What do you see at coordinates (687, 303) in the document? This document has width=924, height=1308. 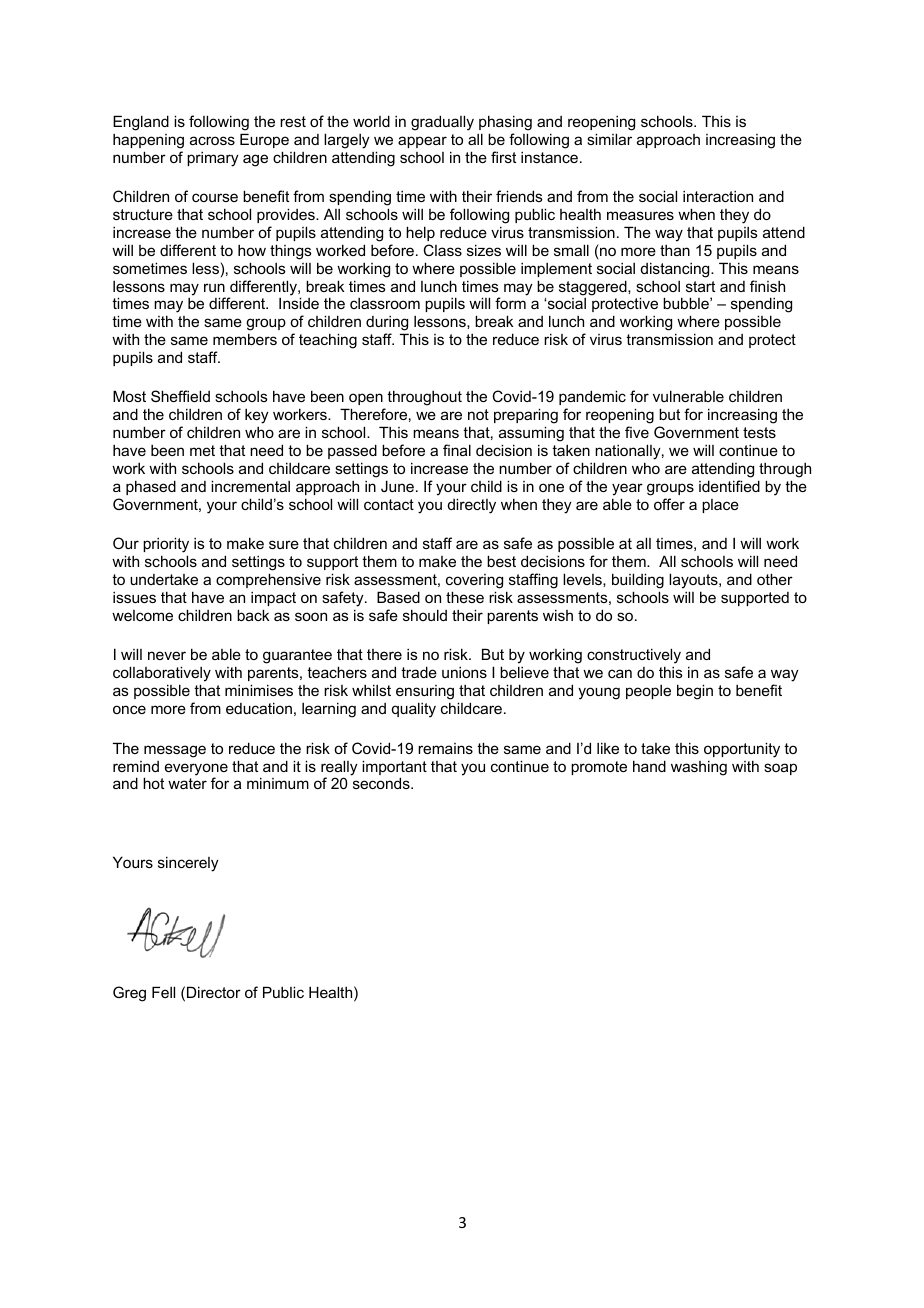 I see `bubble` at bounding box center [687, 303].
